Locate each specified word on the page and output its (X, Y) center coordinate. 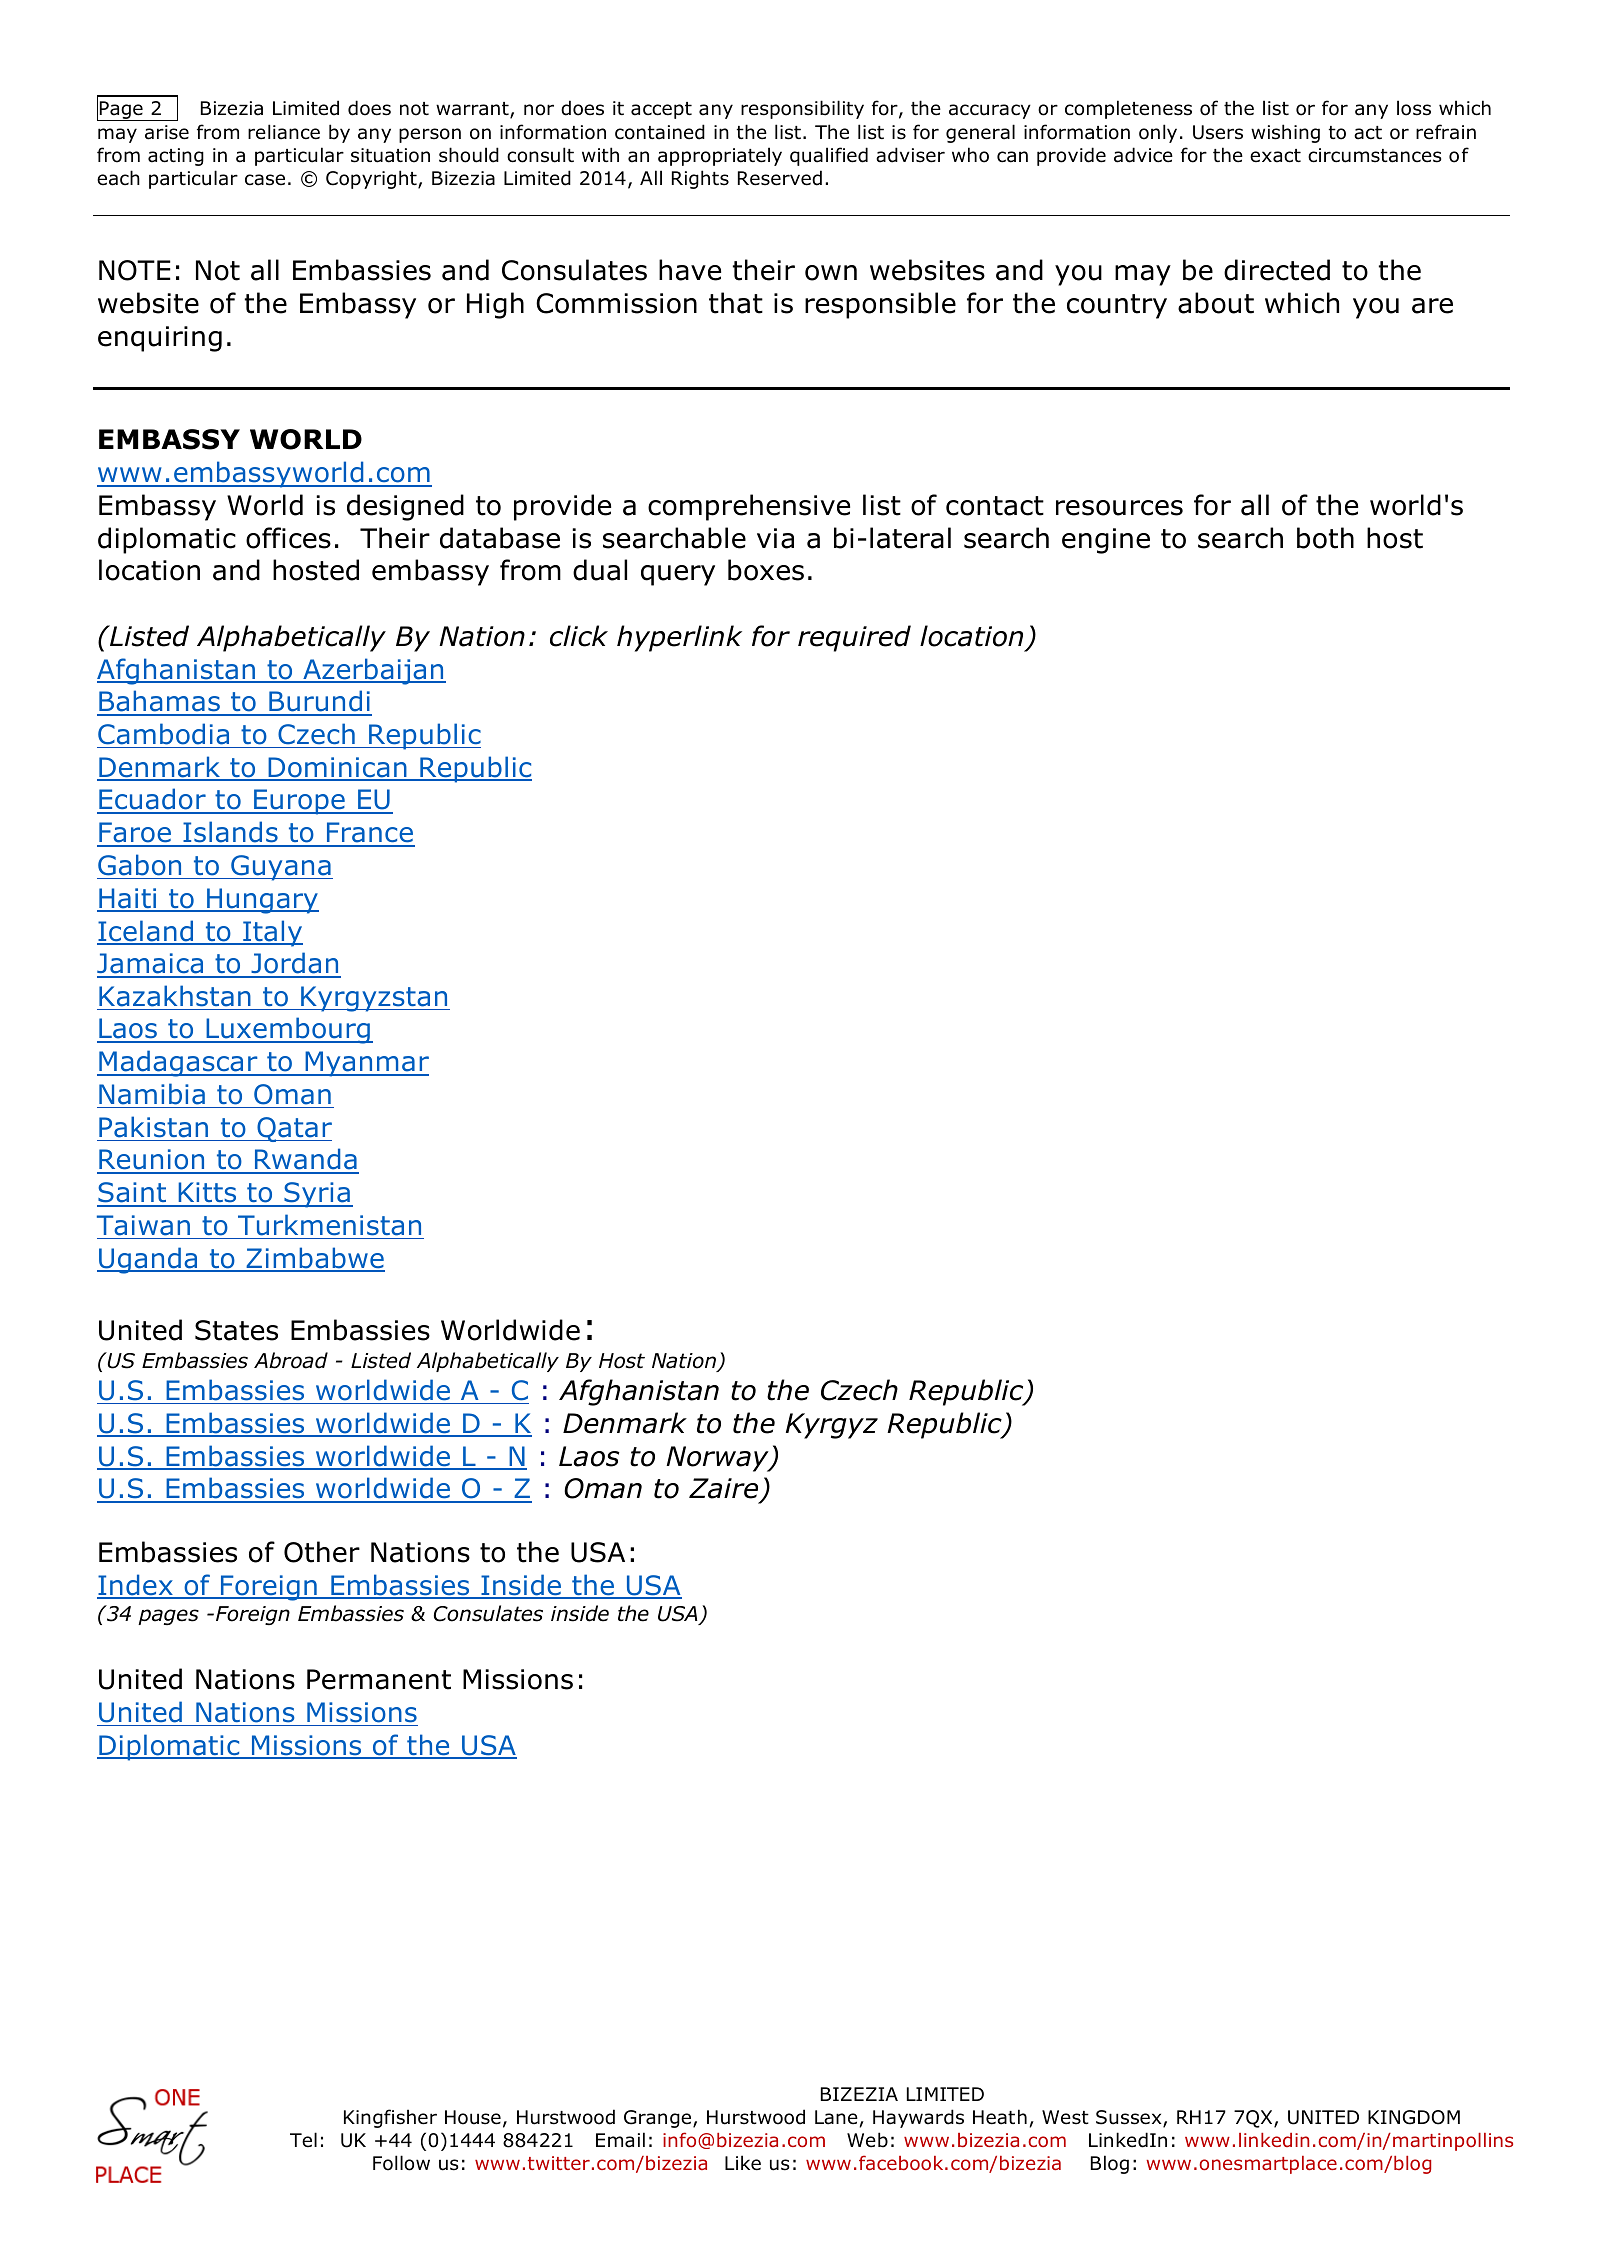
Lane (836, 2117)
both (1325, 538)
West (1065, 2117)
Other (322, 1552)
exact (1275, 156)
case (265, 180)
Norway (718, 1459)
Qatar (293, 1129)
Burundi (319, 702)
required (854, 638)
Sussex (1130, 2119)
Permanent (379, 1679)
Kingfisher (390, 2118)
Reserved (780, 178)
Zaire (725, 1490)
